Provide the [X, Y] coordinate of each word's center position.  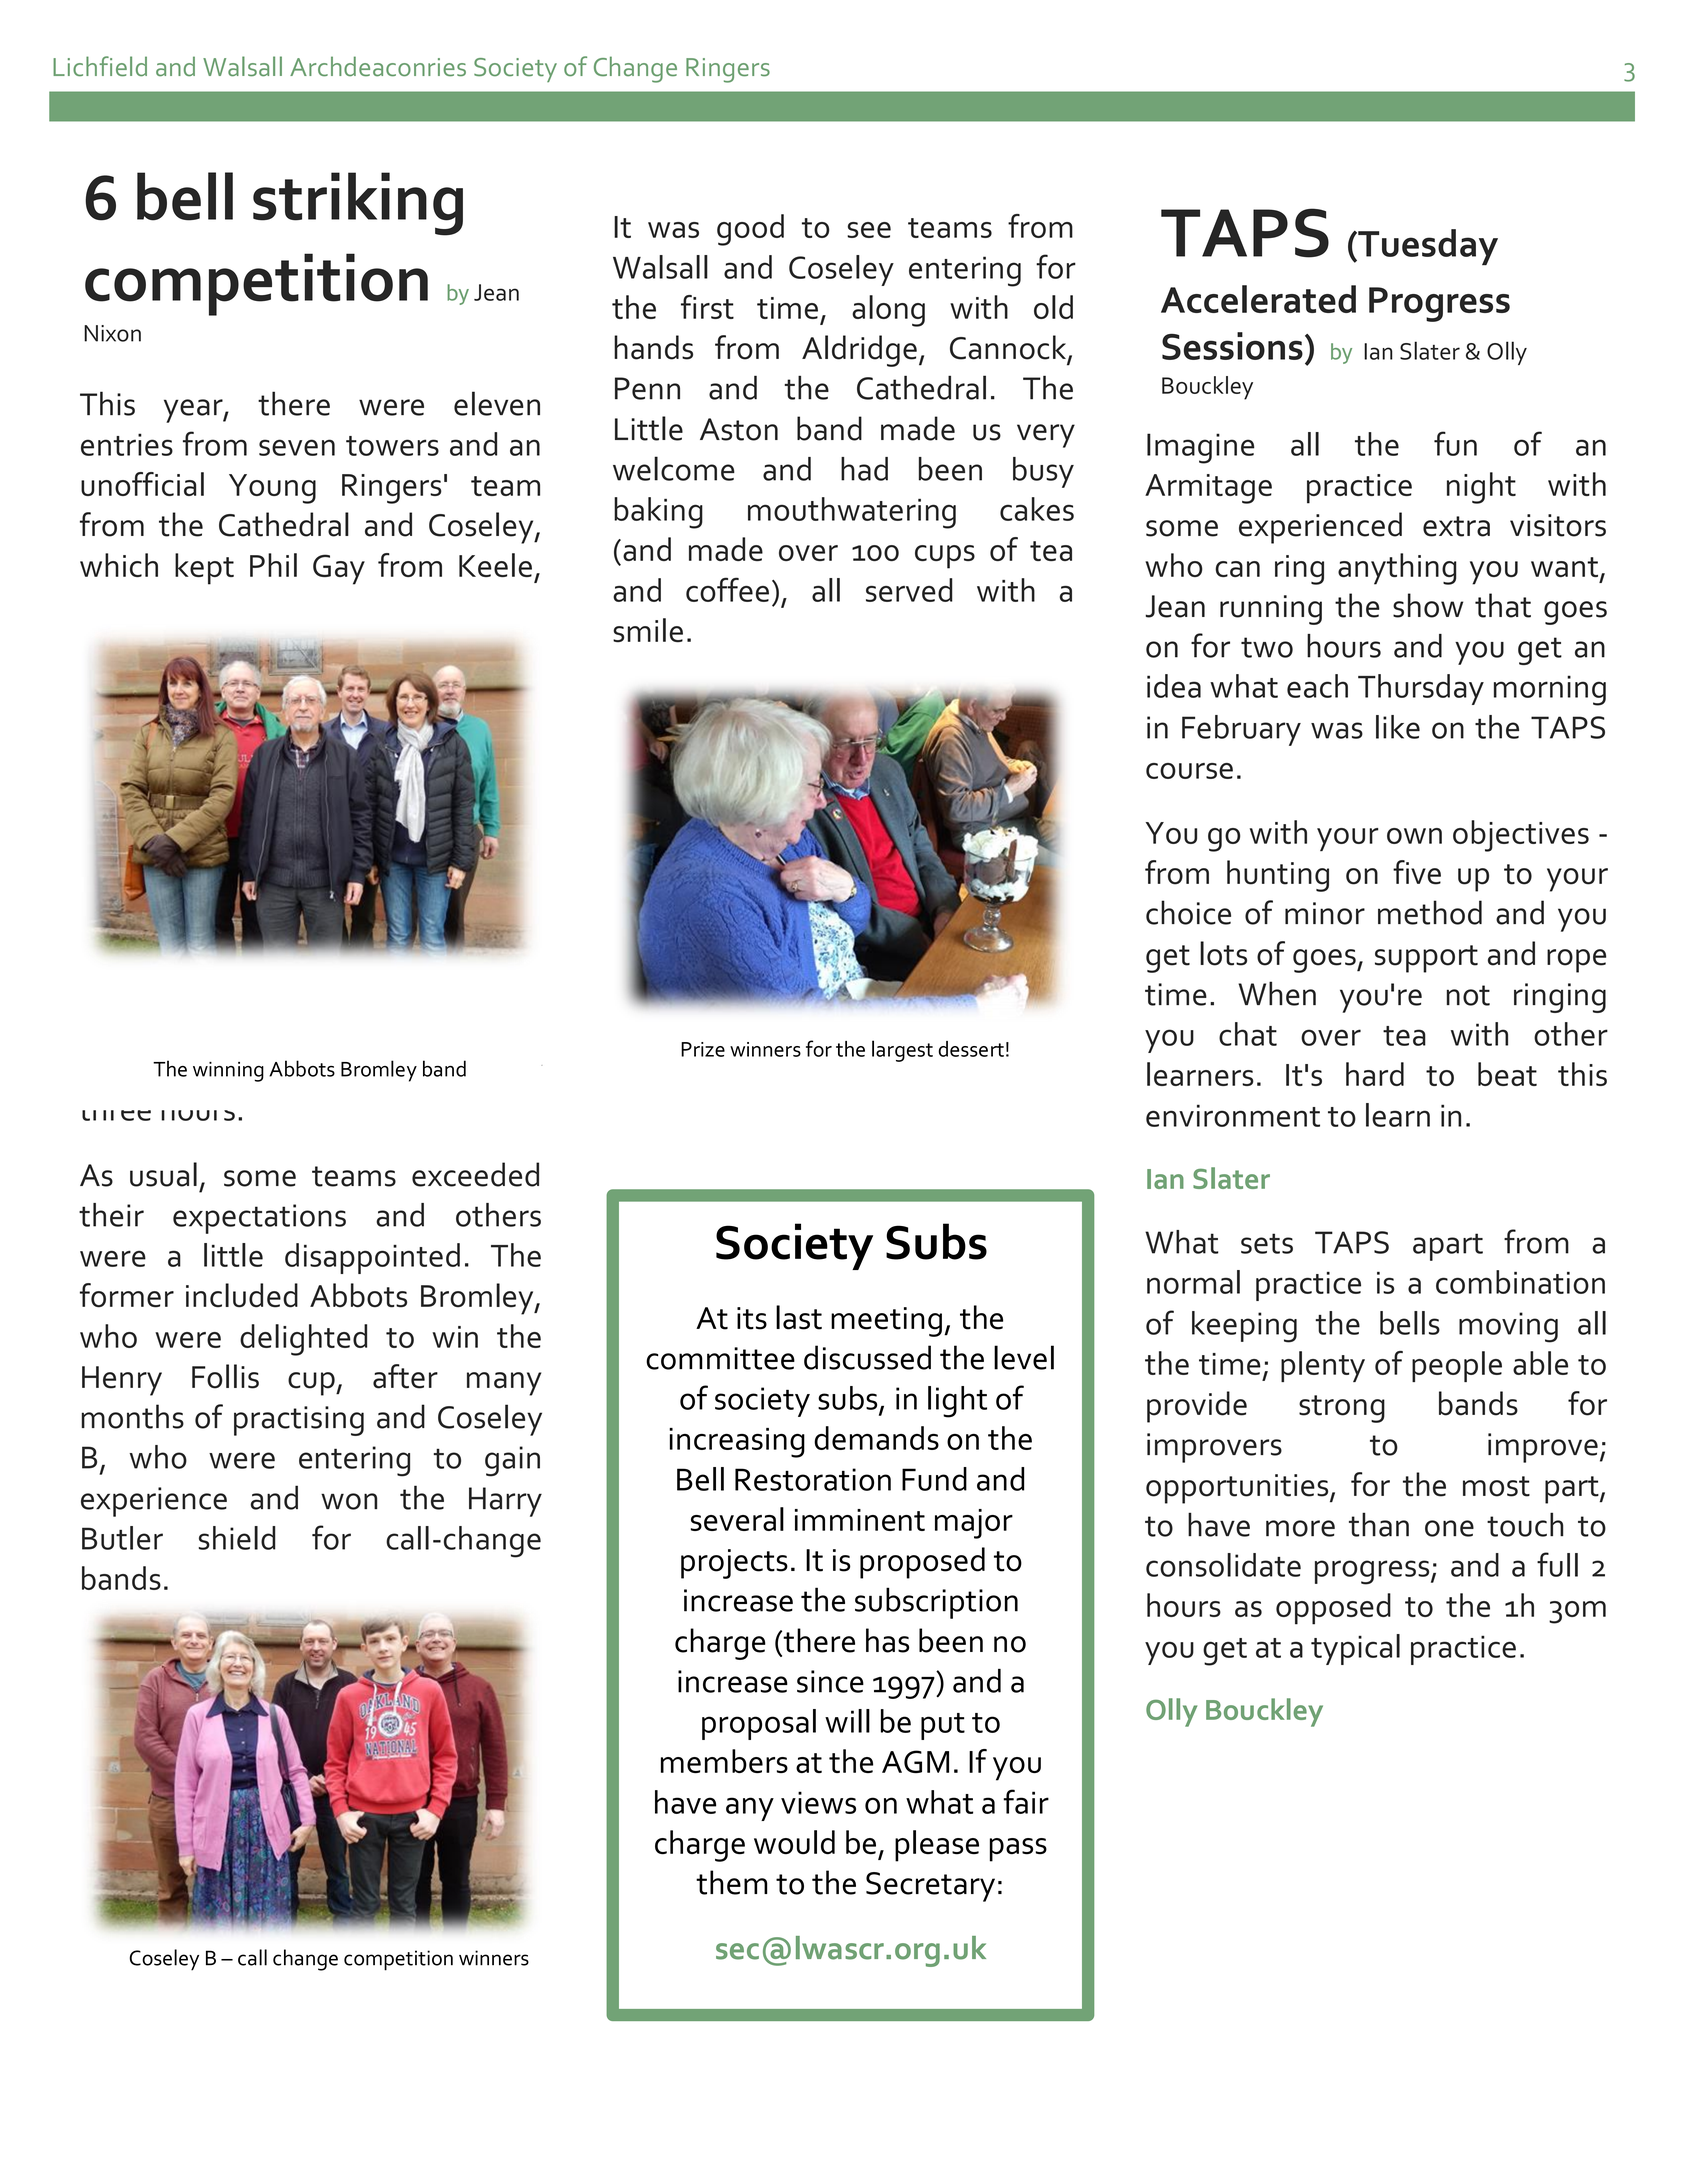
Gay [339, 569]
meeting [886, 1322]
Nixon [112, 333]
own [1414, 836]
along [888, 311]
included [242, 1295]
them [731, 1882]
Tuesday [1427, 247]
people [1457, 1366]
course [1189, 771]
